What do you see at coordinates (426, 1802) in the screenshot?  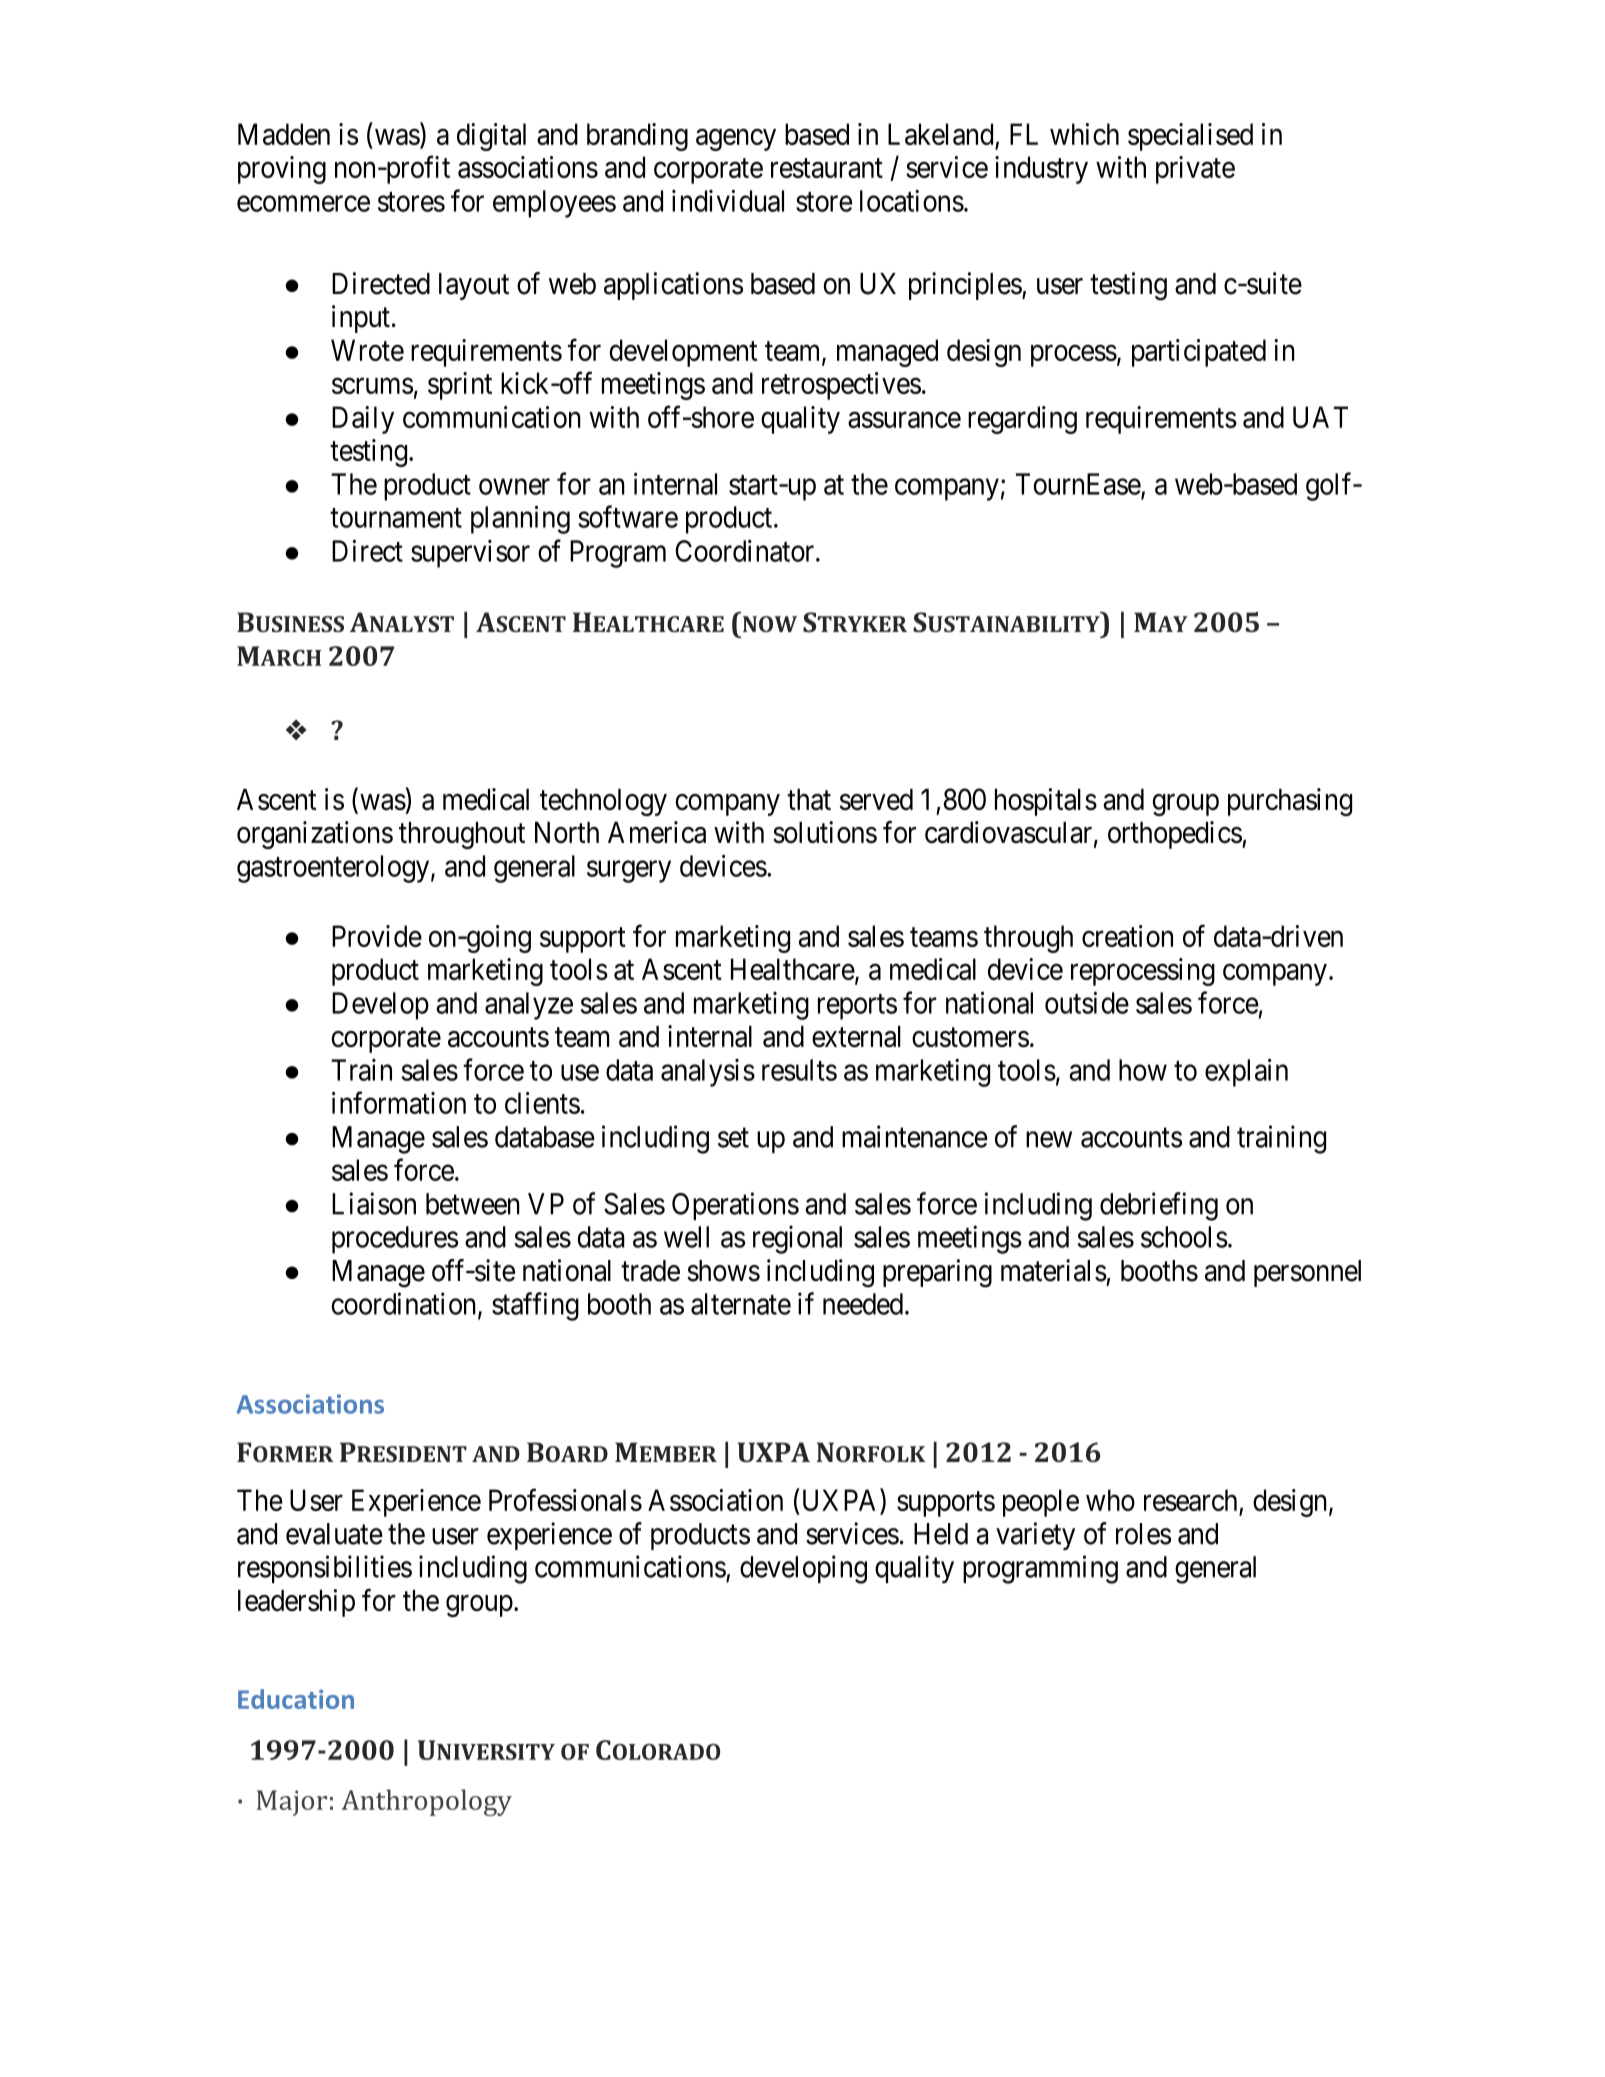 I see `Anthropology` at bounding box center [426, 1802].
